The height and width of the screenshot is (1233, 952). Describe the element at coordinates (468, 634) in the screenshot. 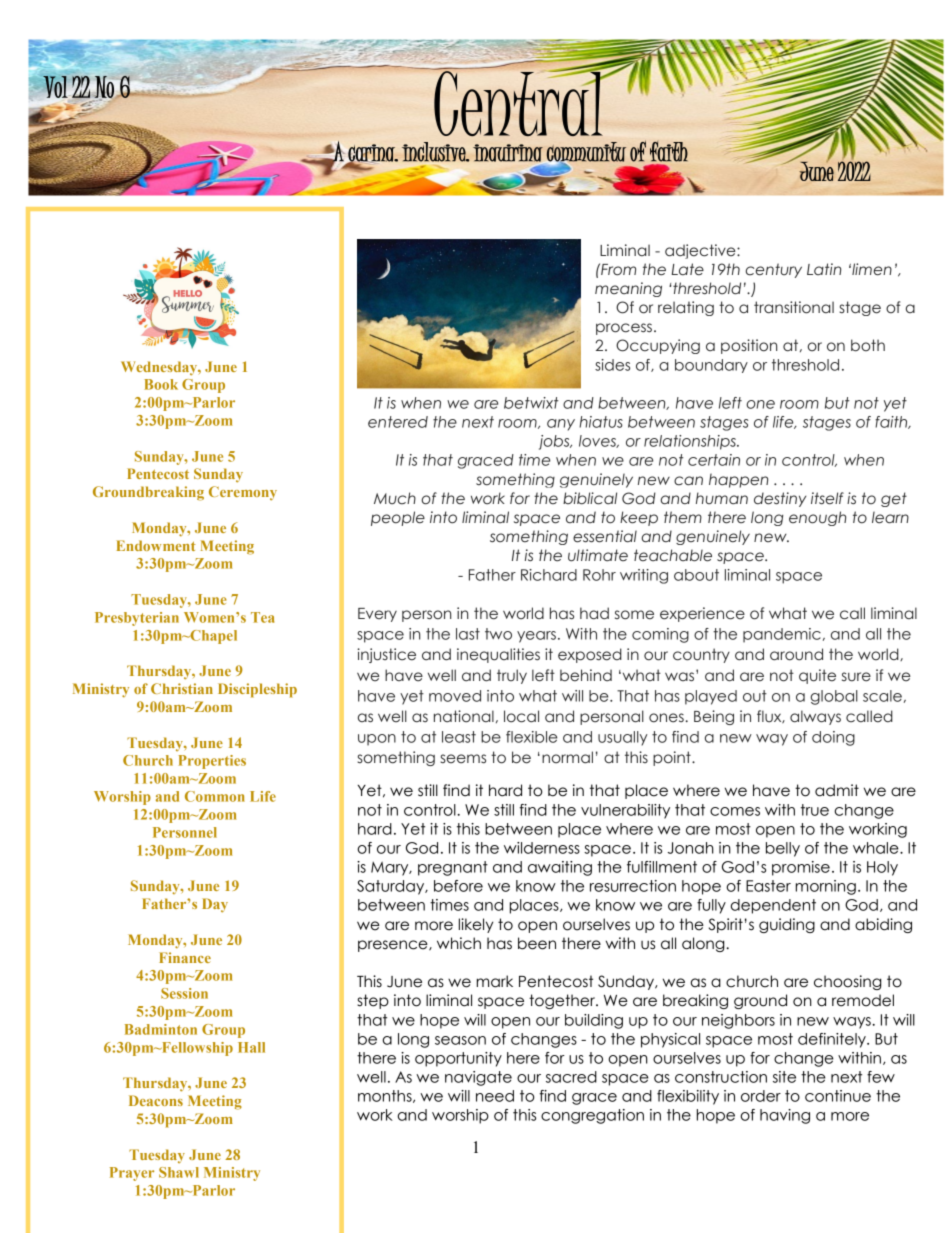

I see `last` at that location.
